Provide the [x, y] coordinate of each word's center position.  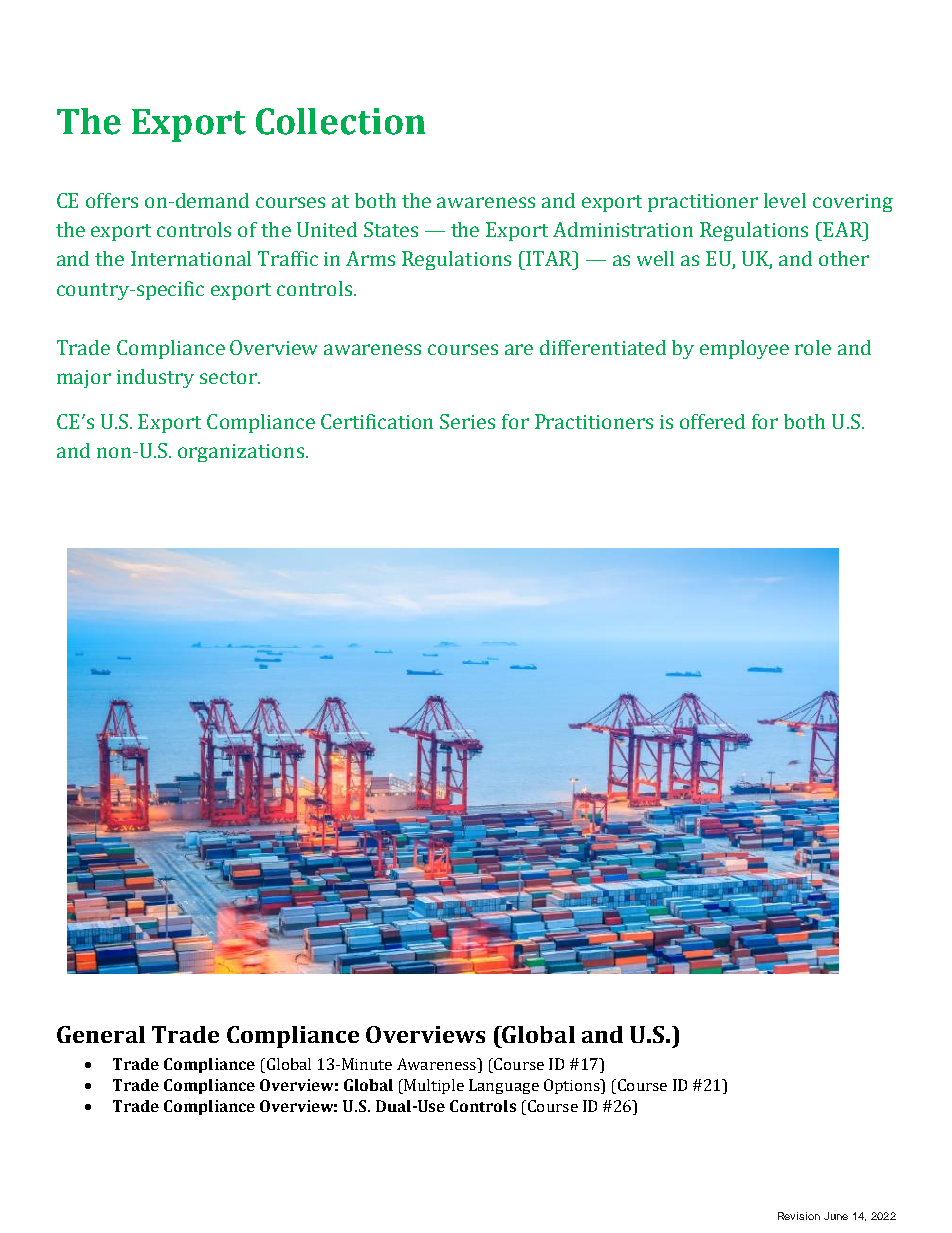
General [101, 1034]
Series [467, 421]
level [785, 200]
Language [504, 1086]
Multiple [433, 1086]
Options [573, 1086]
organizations [241, 453]
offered [712, 421]
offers [112, 200]
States [391, 229]
